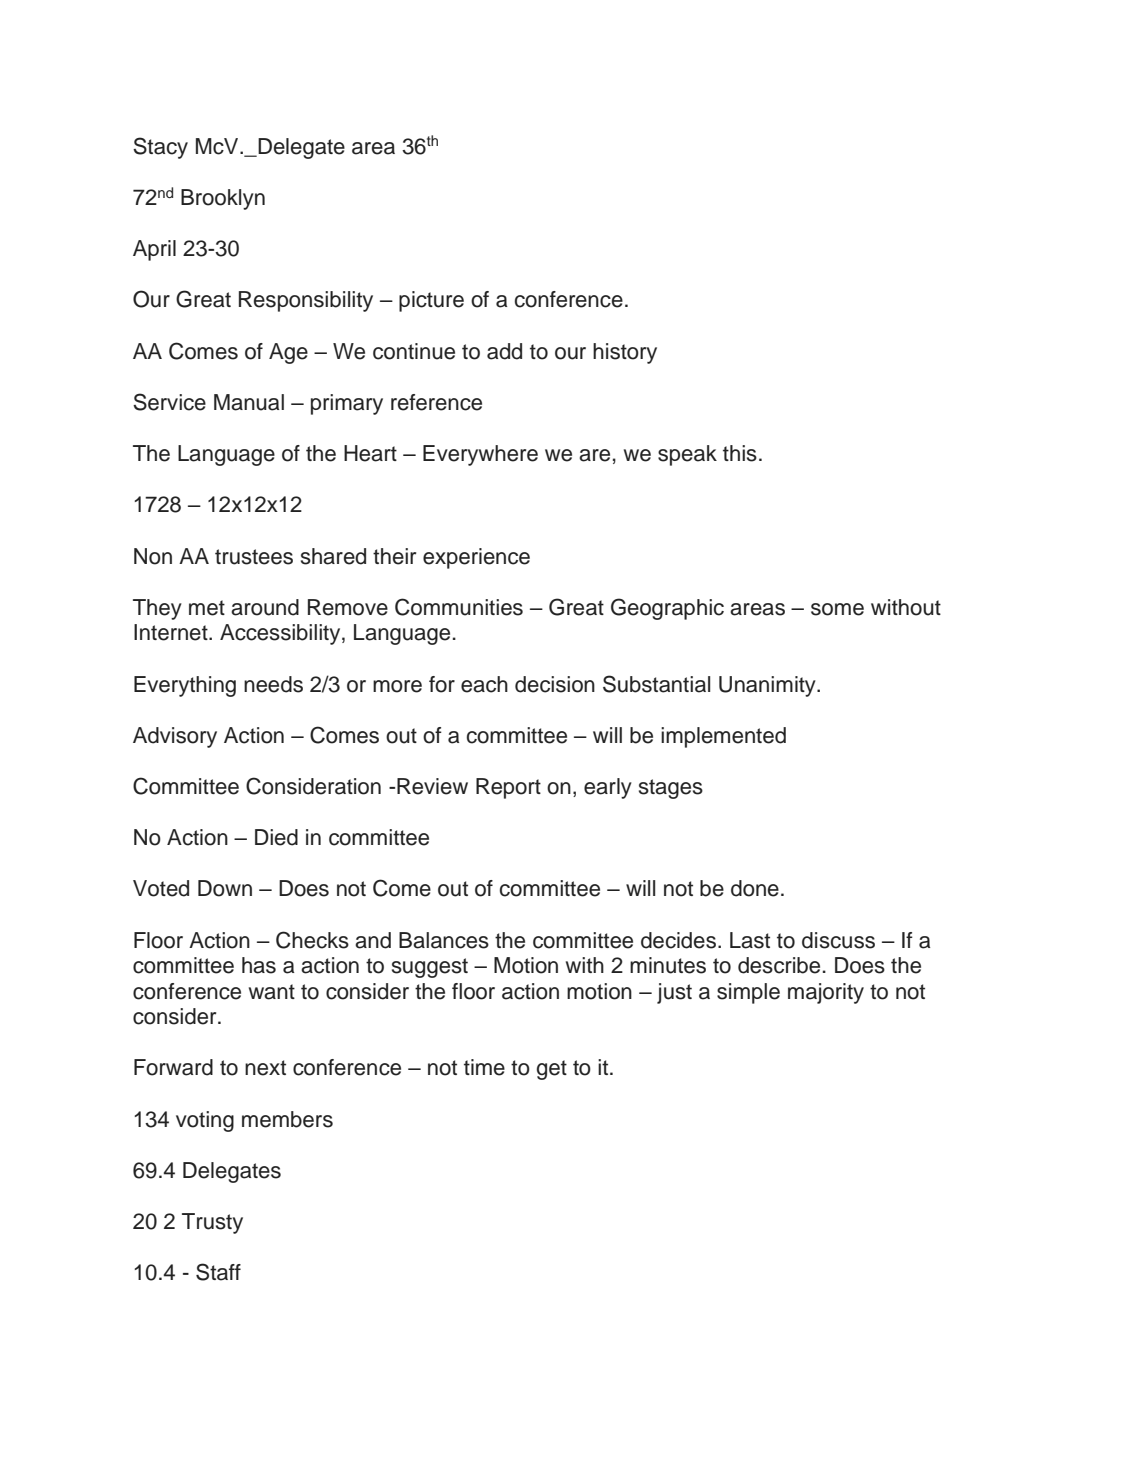 The height and width of the screenshot is (1460, 1128). Describe the element at coordinates (755, 888) in the screenshot. I see `done` at that location.
